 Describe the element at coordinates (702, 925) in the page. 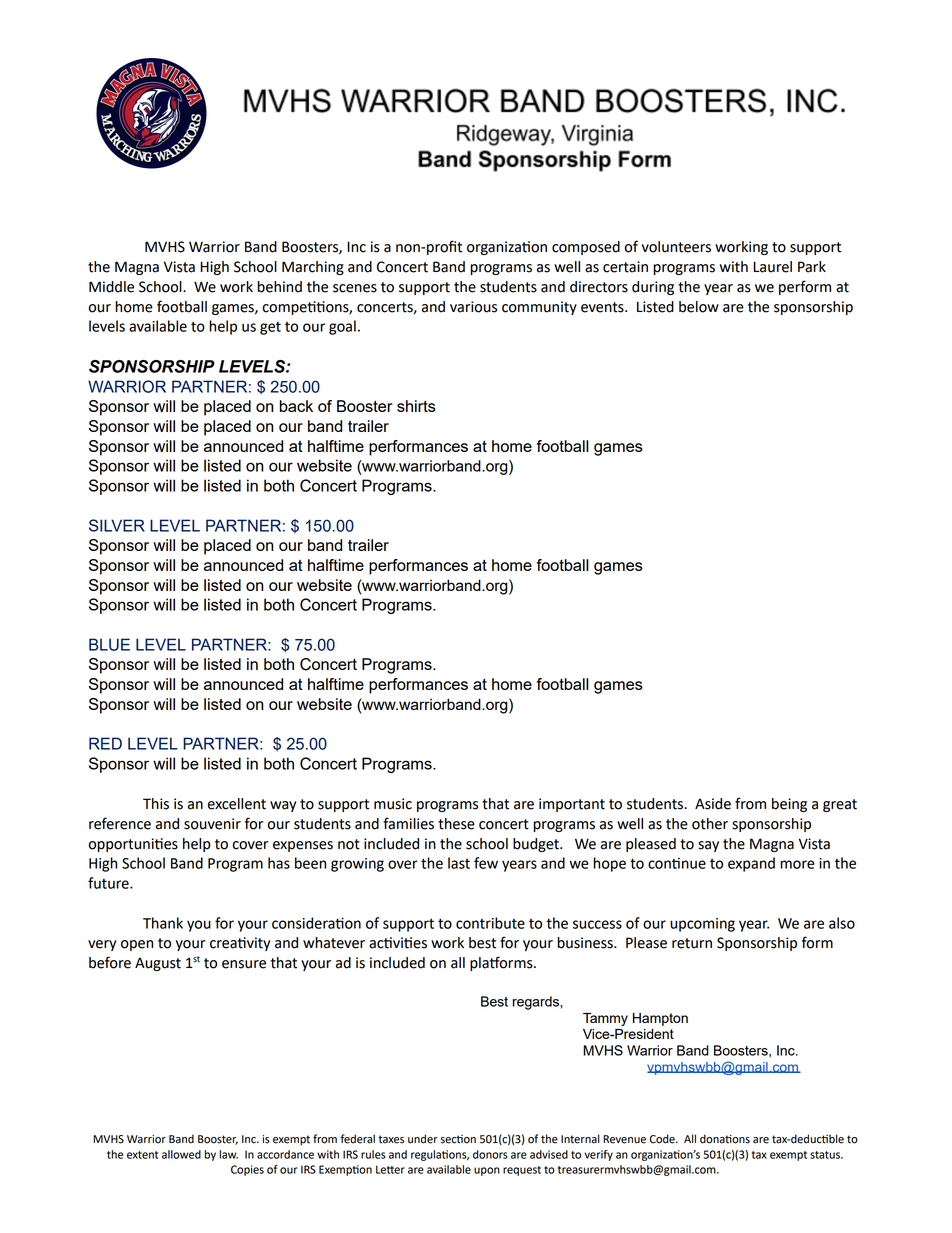

I see `upcoming` at that location.
